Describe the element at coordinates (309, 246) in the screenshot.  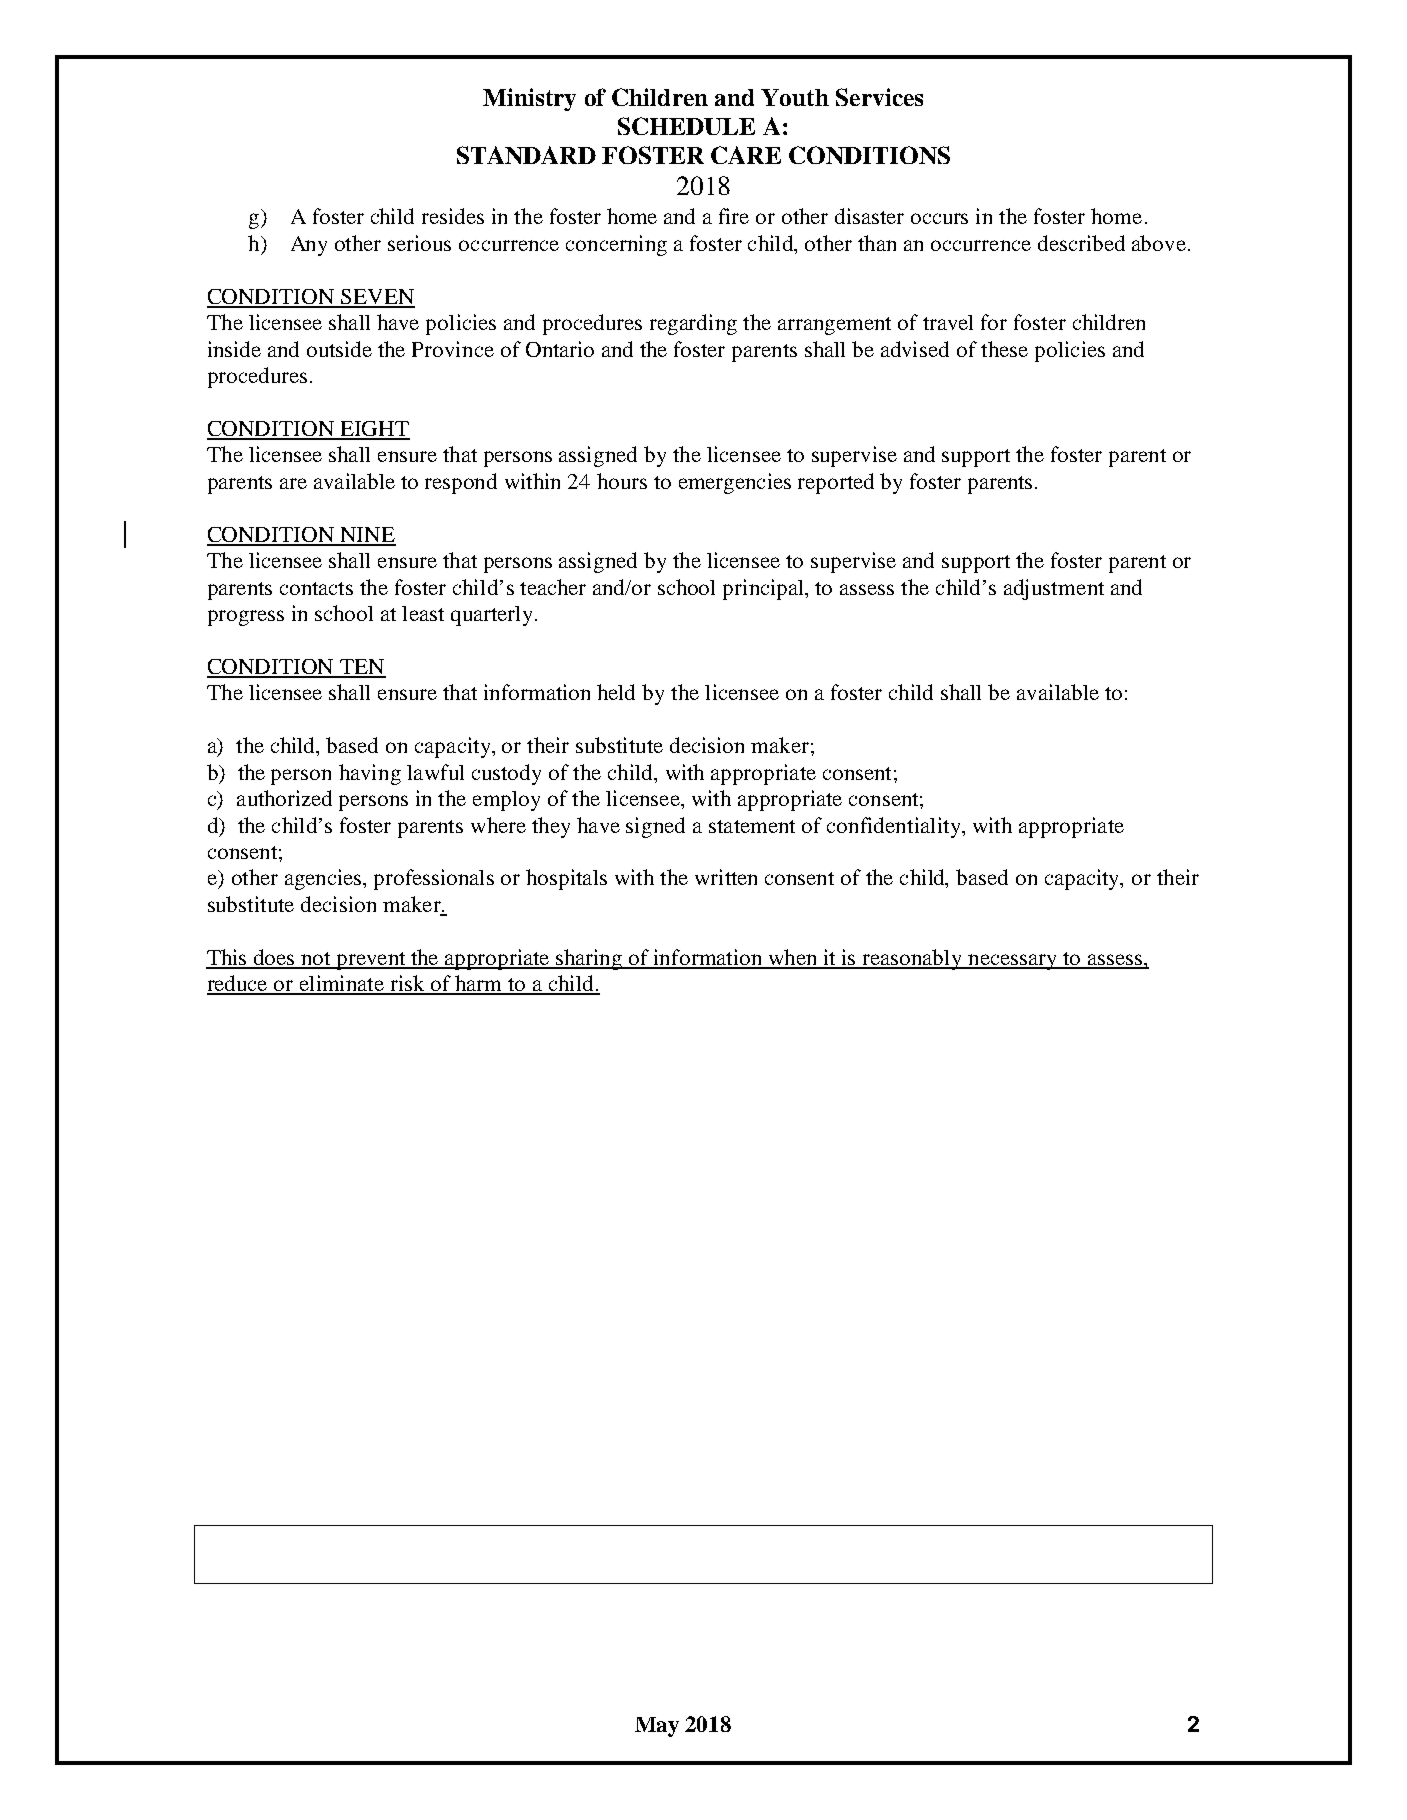
I see `Any` at that location.
